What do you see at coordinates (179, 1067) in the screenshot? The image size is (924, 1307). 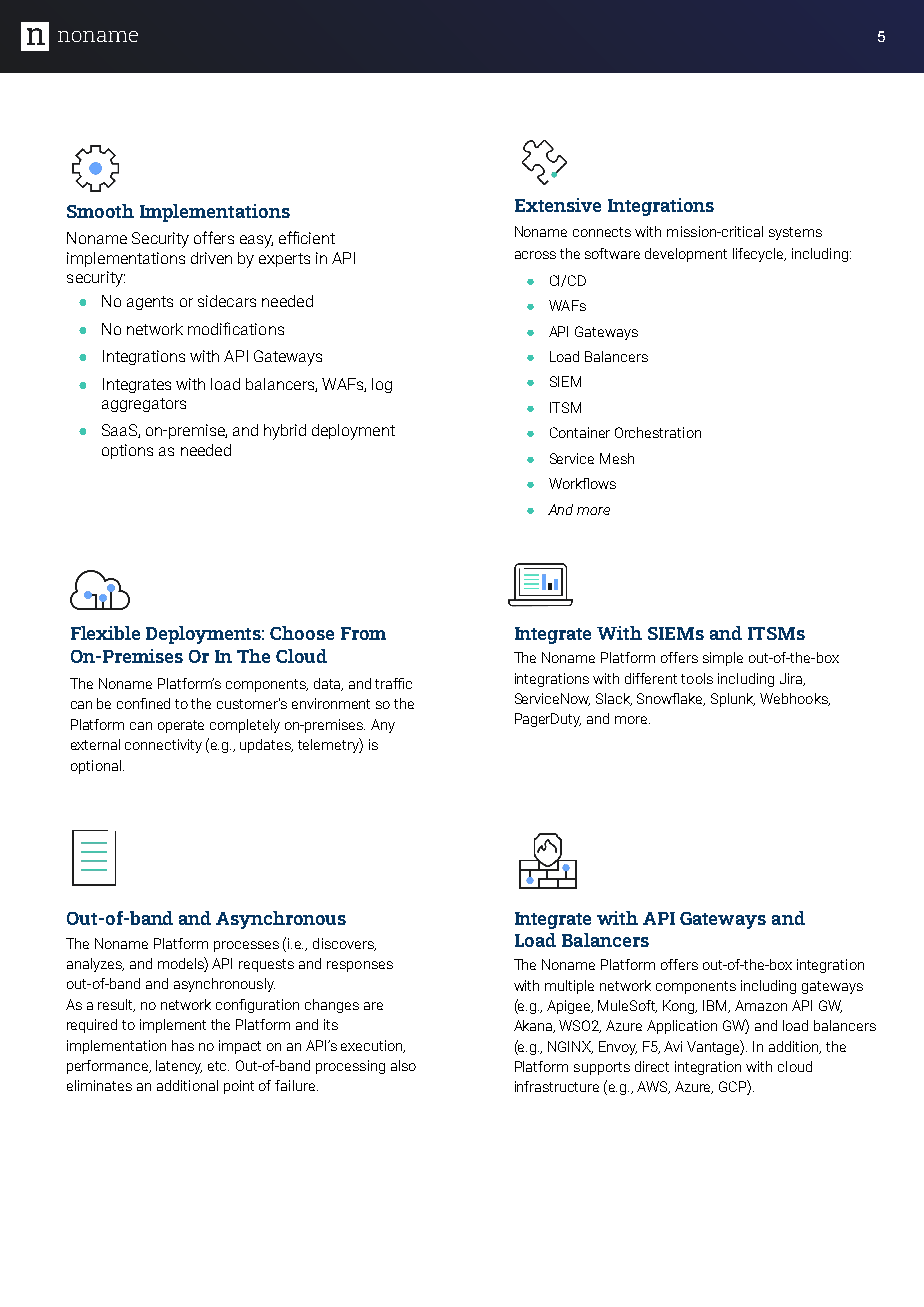 I see `latency` at bounding box center [179, 1067].
